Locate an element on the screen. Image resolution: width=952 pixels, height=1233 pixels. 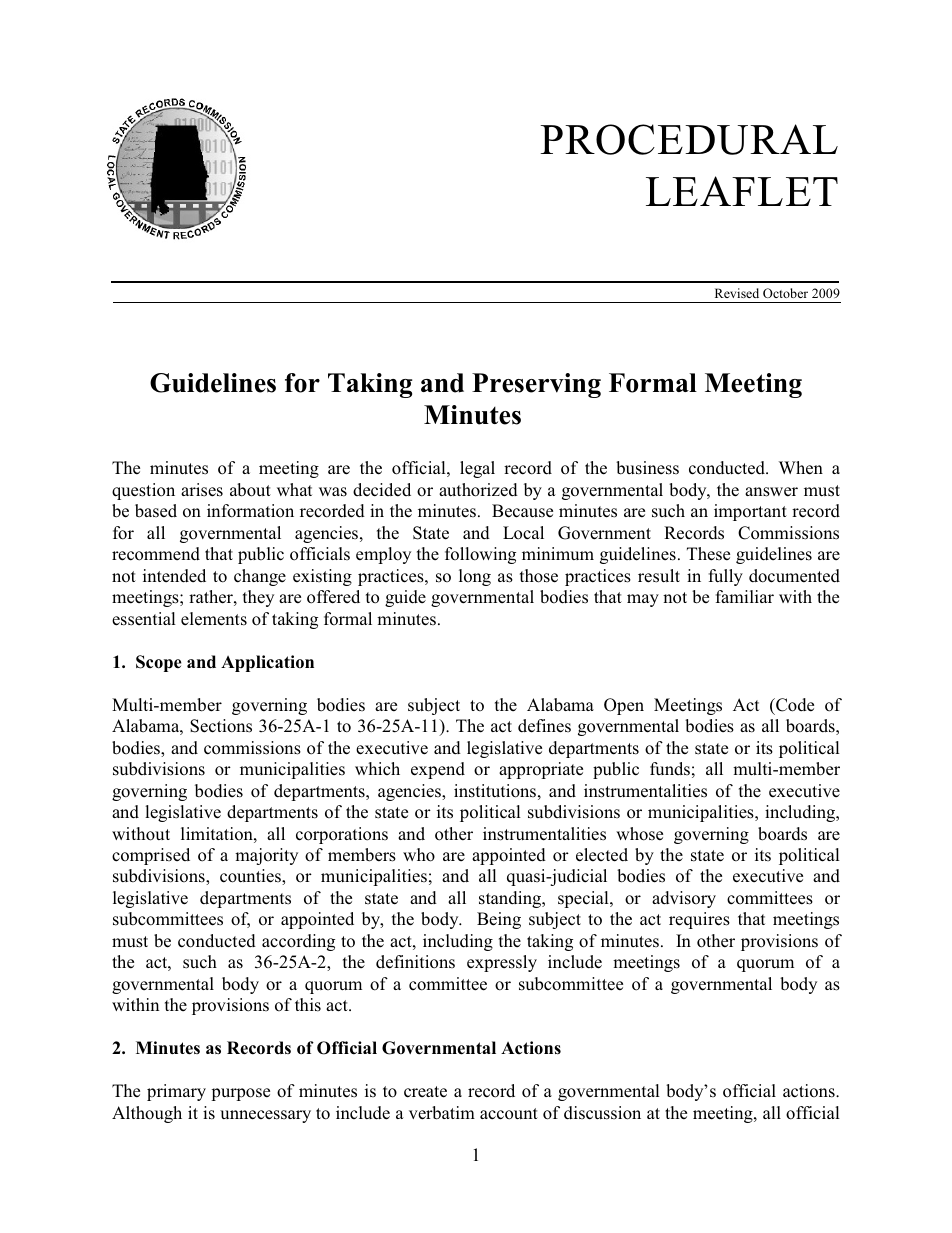
elements is located at coordinates (214, 619).
